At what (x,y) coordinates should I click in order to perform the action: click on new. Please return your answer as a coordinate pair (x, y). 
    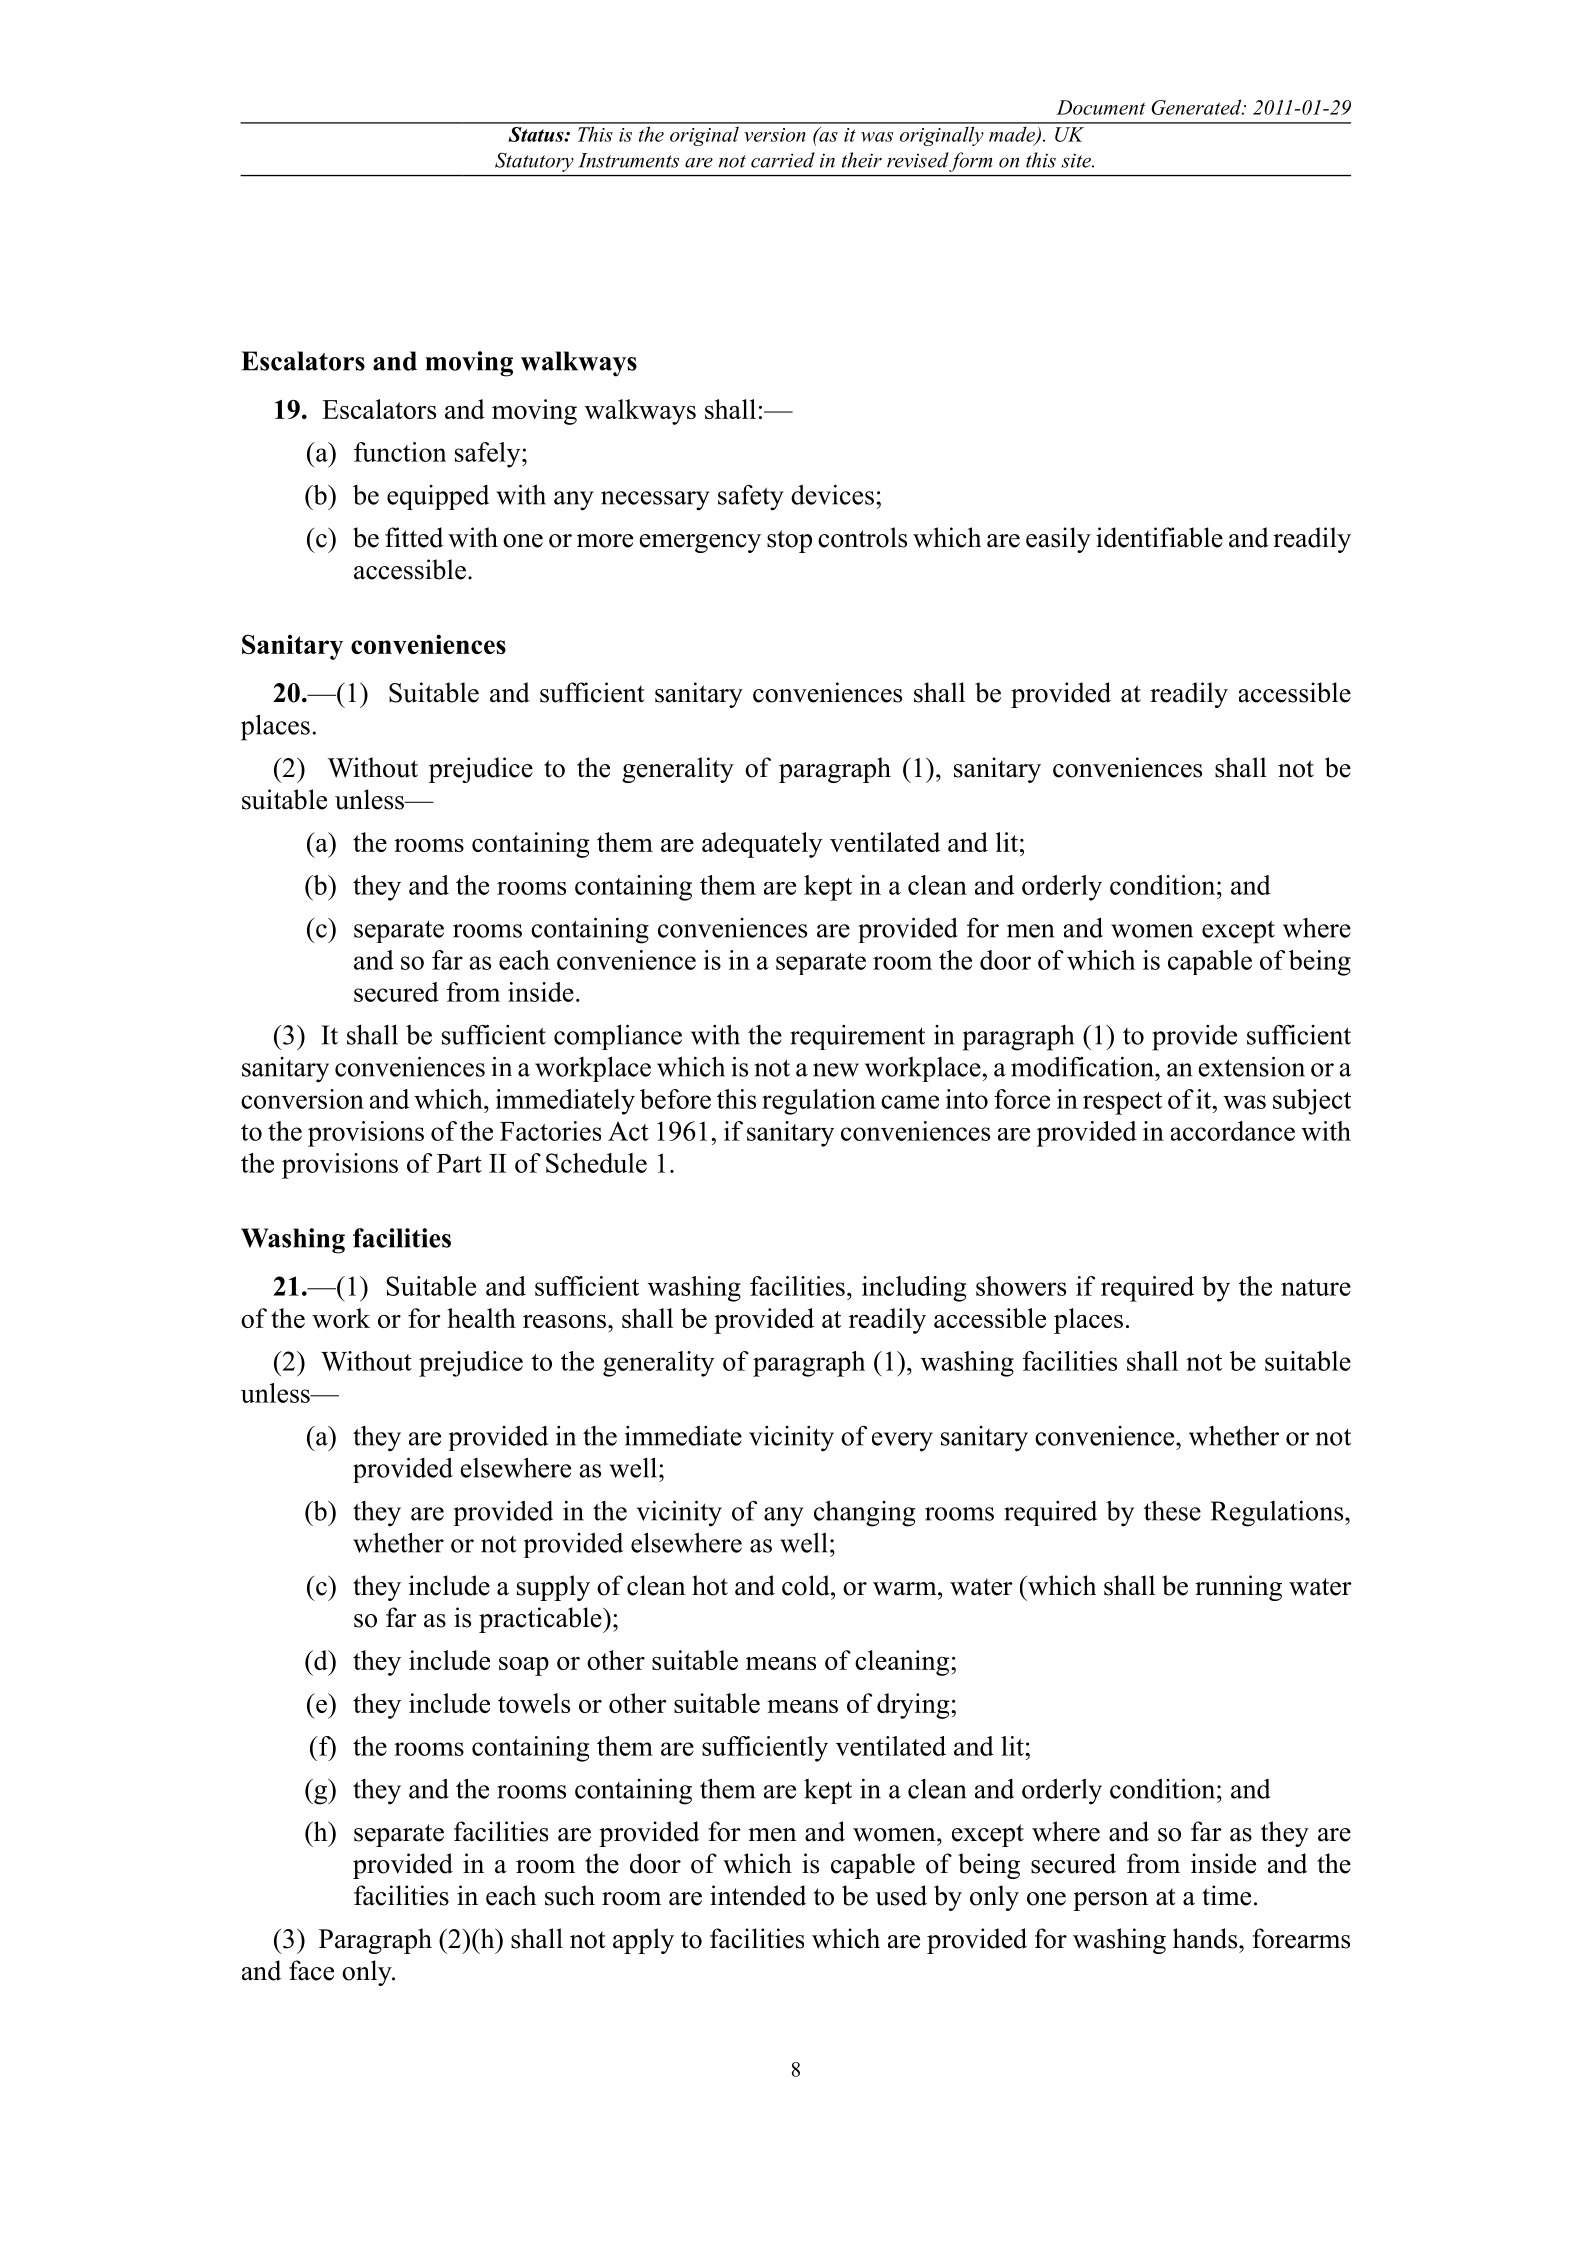
    Looking at the image, I should click on (836, 1070).
